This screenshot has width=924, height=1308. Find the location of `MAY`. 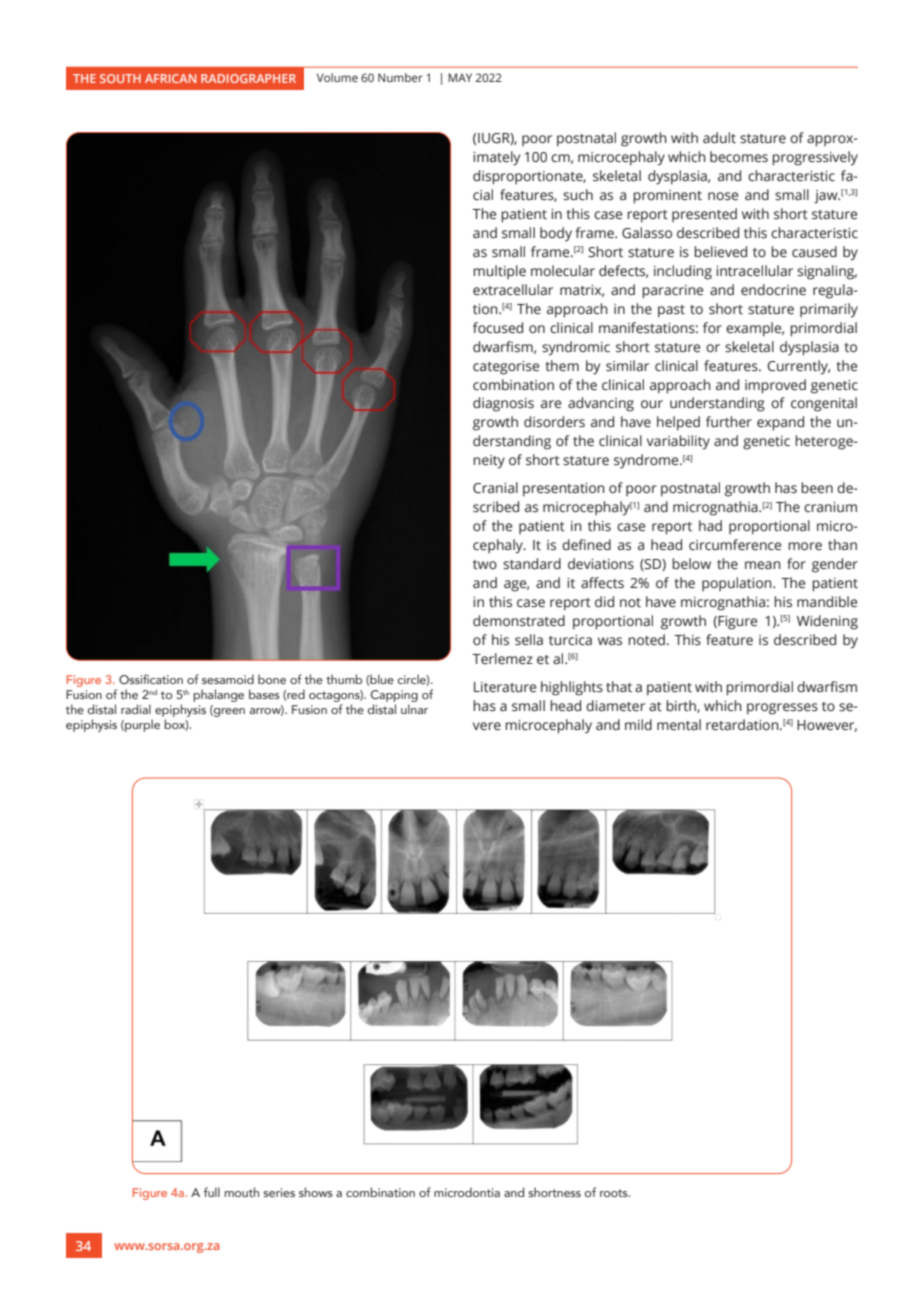

MAY is located at coordinates (460, 77).
